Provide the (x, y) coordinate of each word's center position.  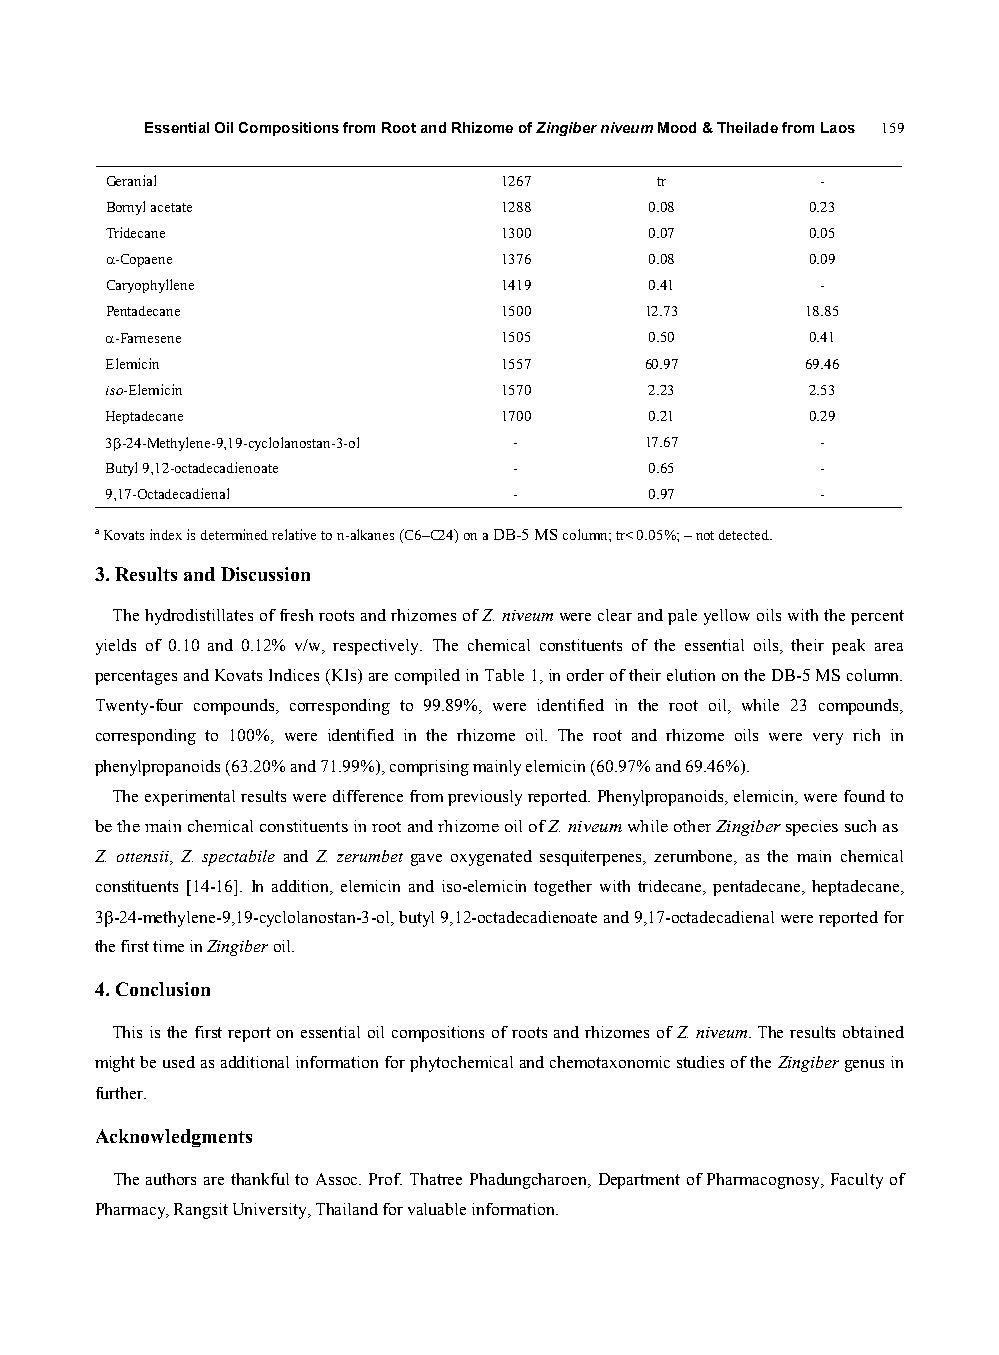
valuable (437, 1209)
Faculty (857, 1181)
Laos (838, 127)
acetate (171, 207)
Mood (677, 127)
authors (171, 1179)
